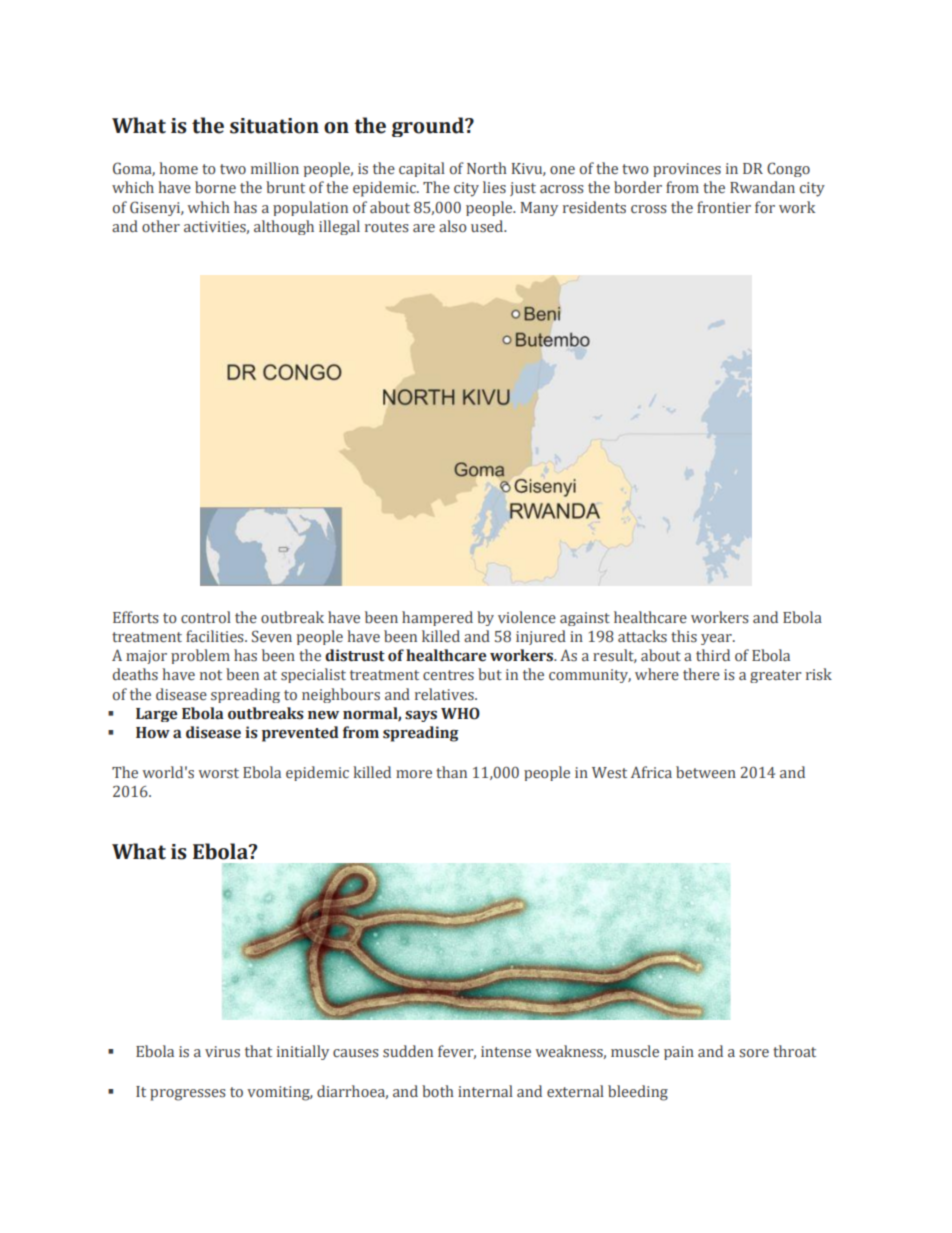 The height and width of the screenshot is (1233, 952). I want to click on virus, so click(222, 1051).
